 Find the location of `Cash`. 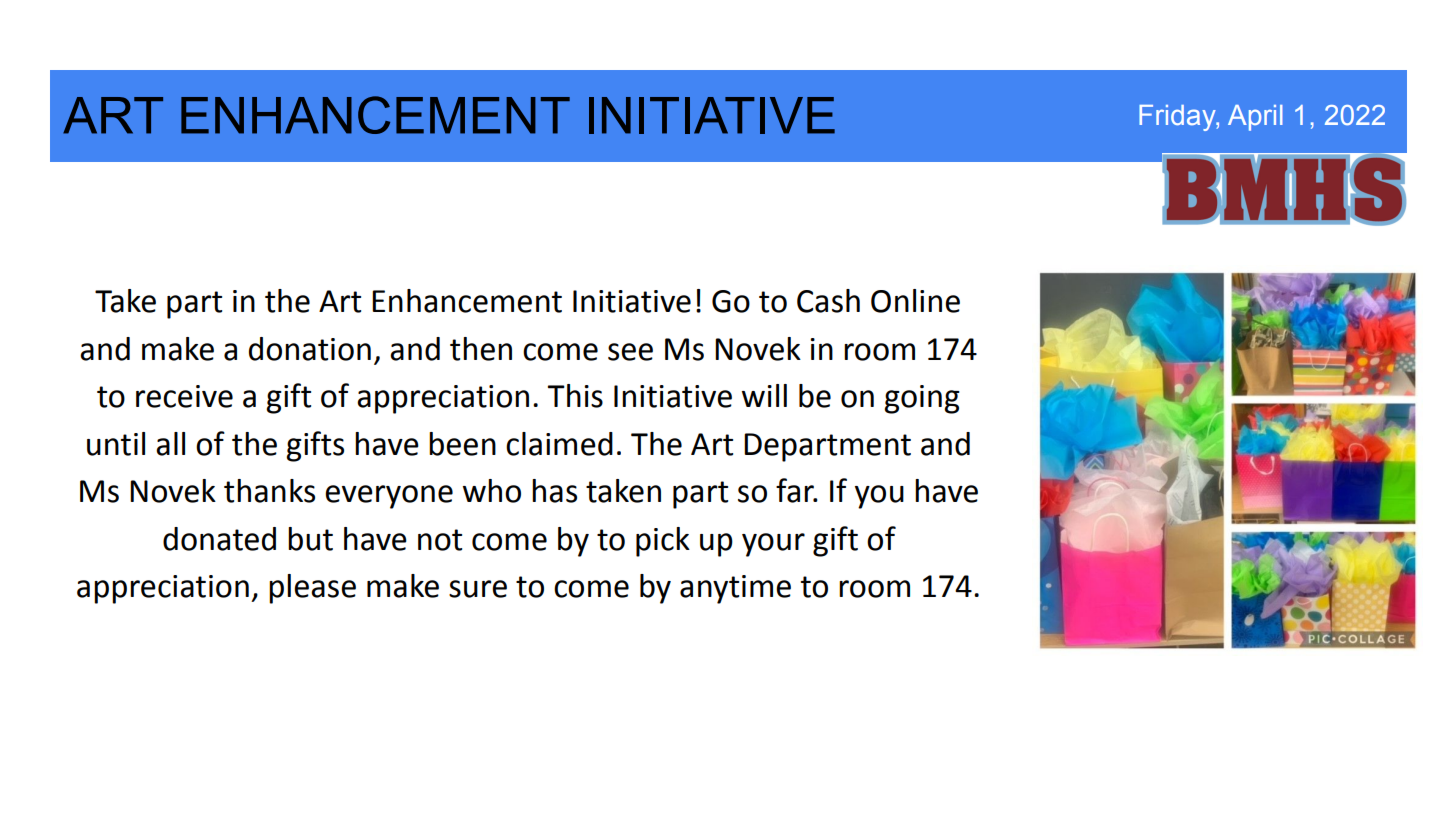

Cash is located at coordinates (828, 301).
